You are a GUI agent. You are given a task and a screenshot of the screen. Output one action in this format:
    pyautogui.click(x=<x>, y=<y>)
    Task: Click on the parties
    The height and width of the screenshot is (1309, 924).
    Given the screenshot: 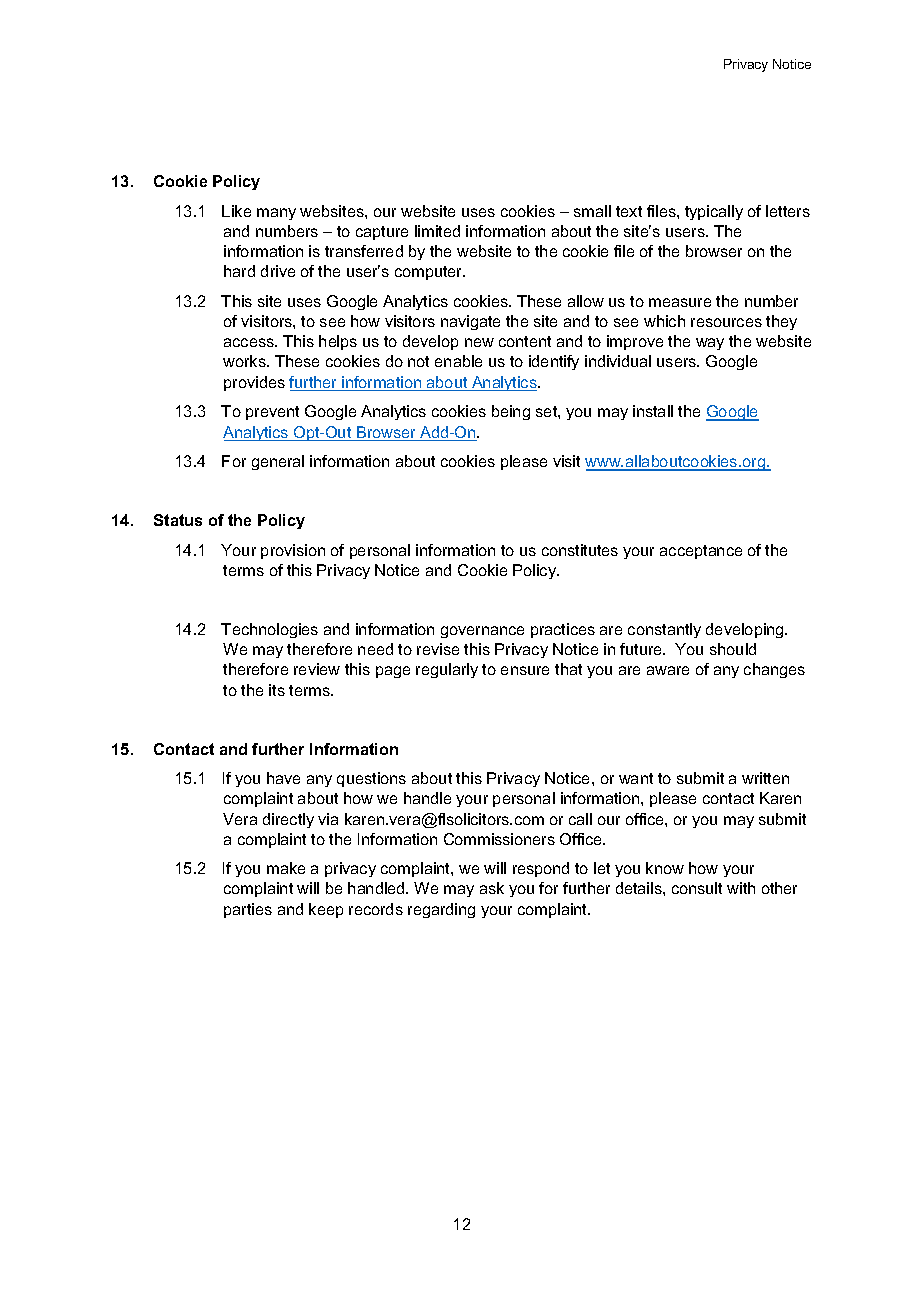 What is the action you would take?
    pyautogui.click(x=248, y=910)
